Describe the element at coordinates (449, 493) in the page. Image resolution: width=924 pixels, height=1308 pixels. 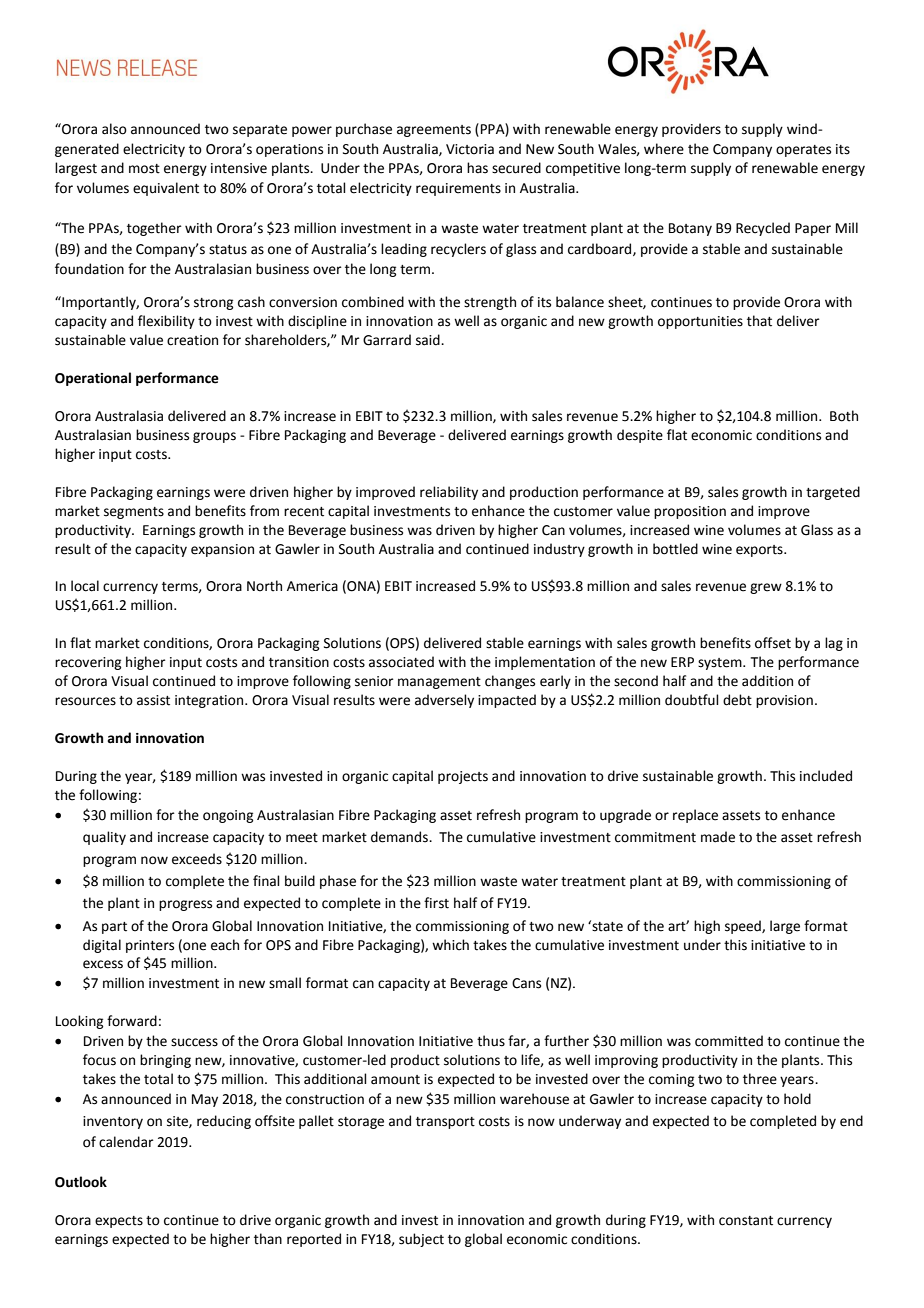
I see `reliability` at that location.
